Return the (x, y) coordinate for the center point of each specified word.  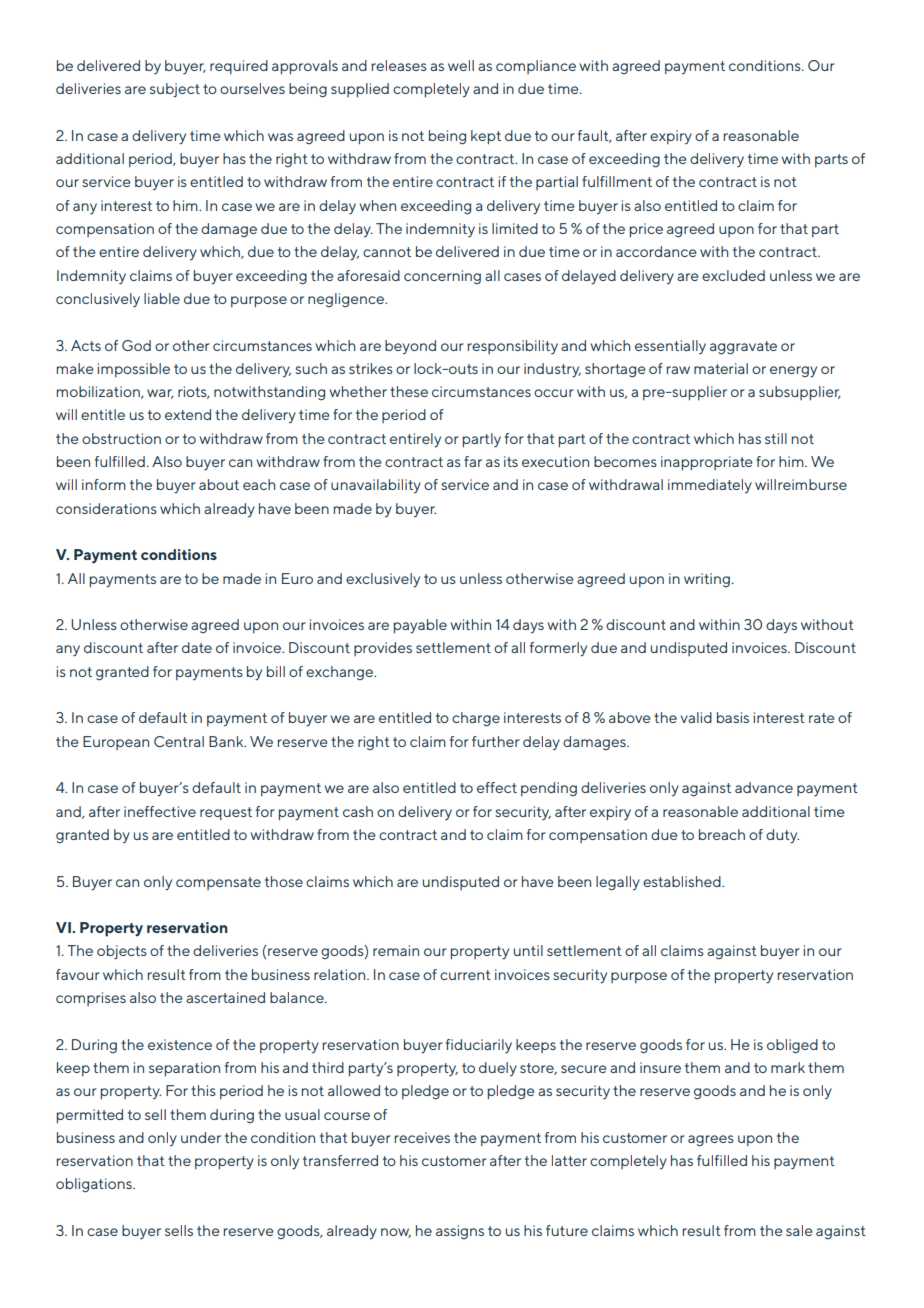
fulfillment (617, 181)
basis (733, 717)
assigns (460, 1232)
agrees (711, 1141)
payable (420, 626)
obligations (95, 1185)
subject (175, 90)
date (197, 647)
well (461, 65)
